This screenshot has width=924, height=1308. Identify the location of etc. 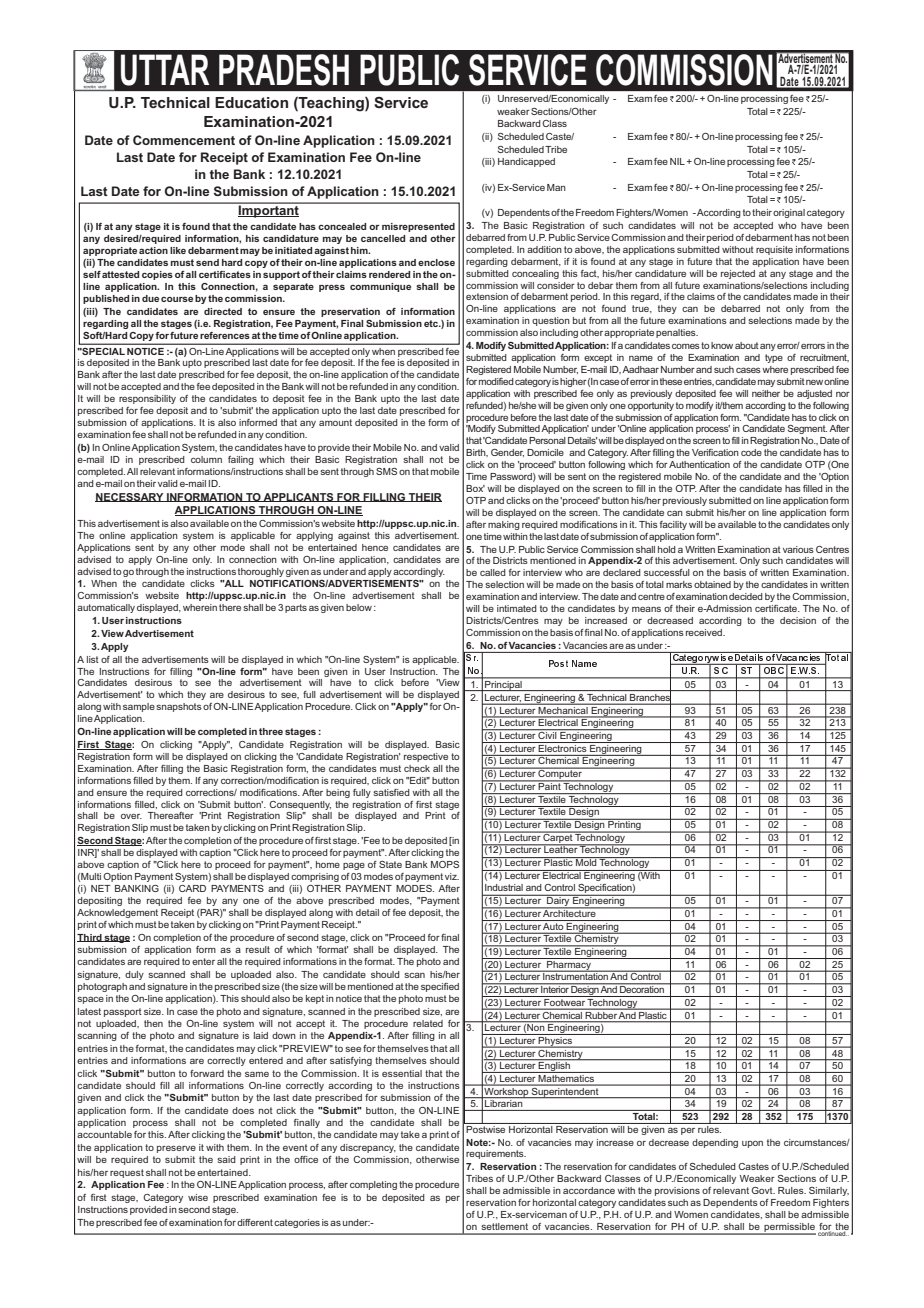
(432, 323).
